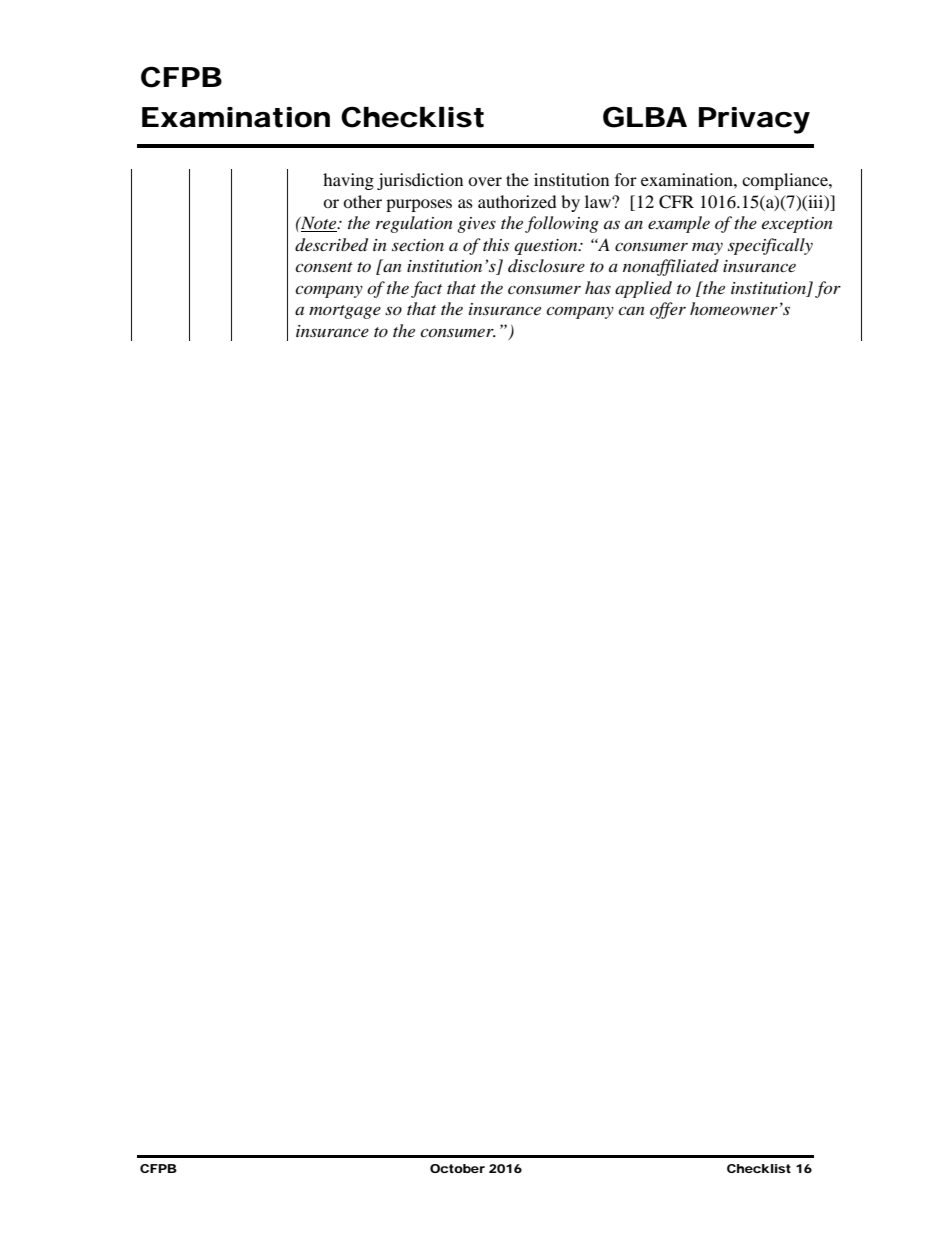 The width and height of the screenshot is (952, 1233). I want to click on offer, so click(668, 310).
